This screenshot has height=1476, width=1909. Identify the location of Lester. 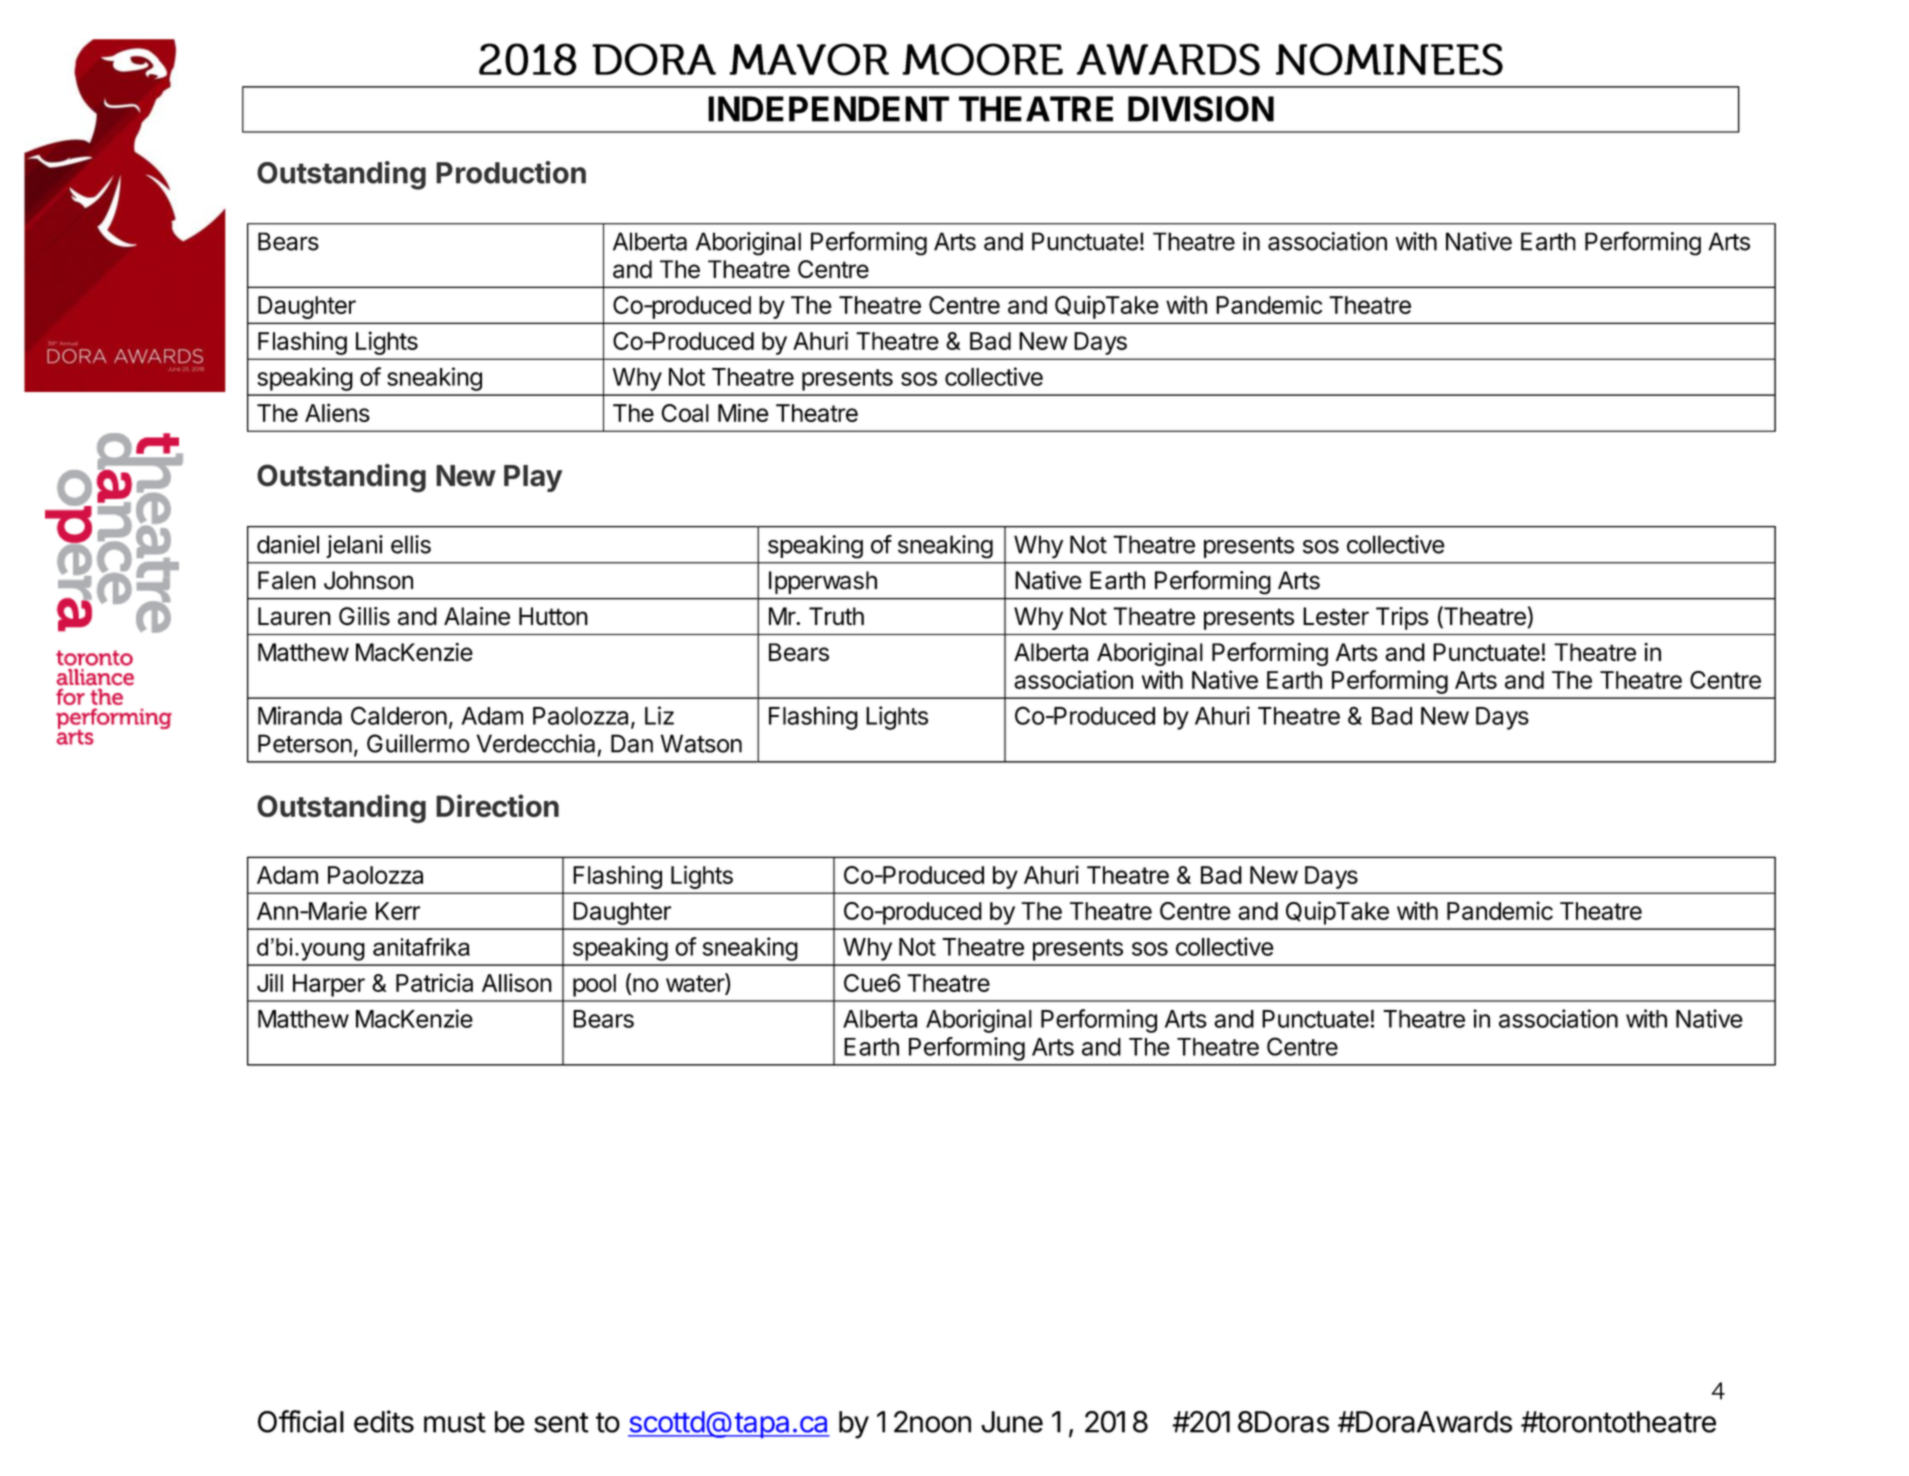
(1336, 616).
